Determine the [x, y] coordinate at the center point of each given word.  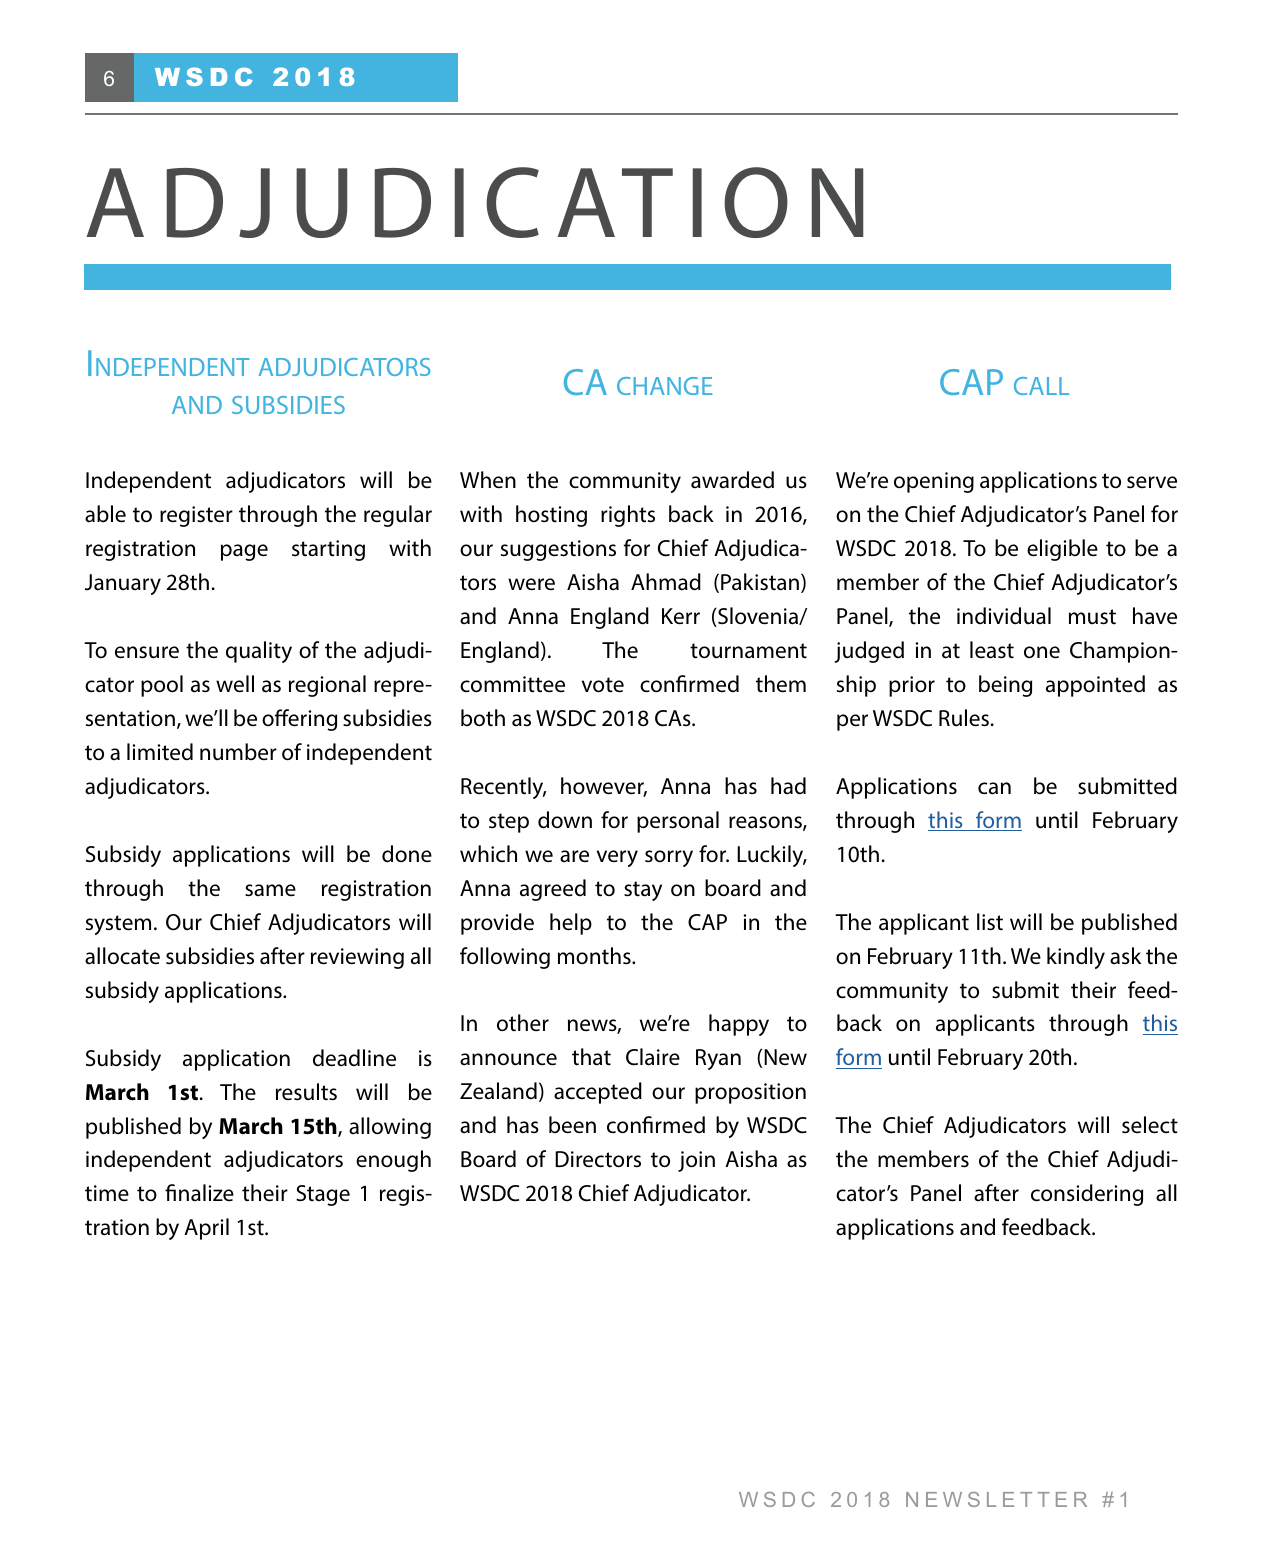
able [105, 514]
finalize [199, 1193]
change [664, 386]
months [595, 956]
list [990, 922]
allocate [122, 956]
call [1041, 386]
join [696, 1161]
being [1005, 686]
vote [603, 685]
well [235, 684]
